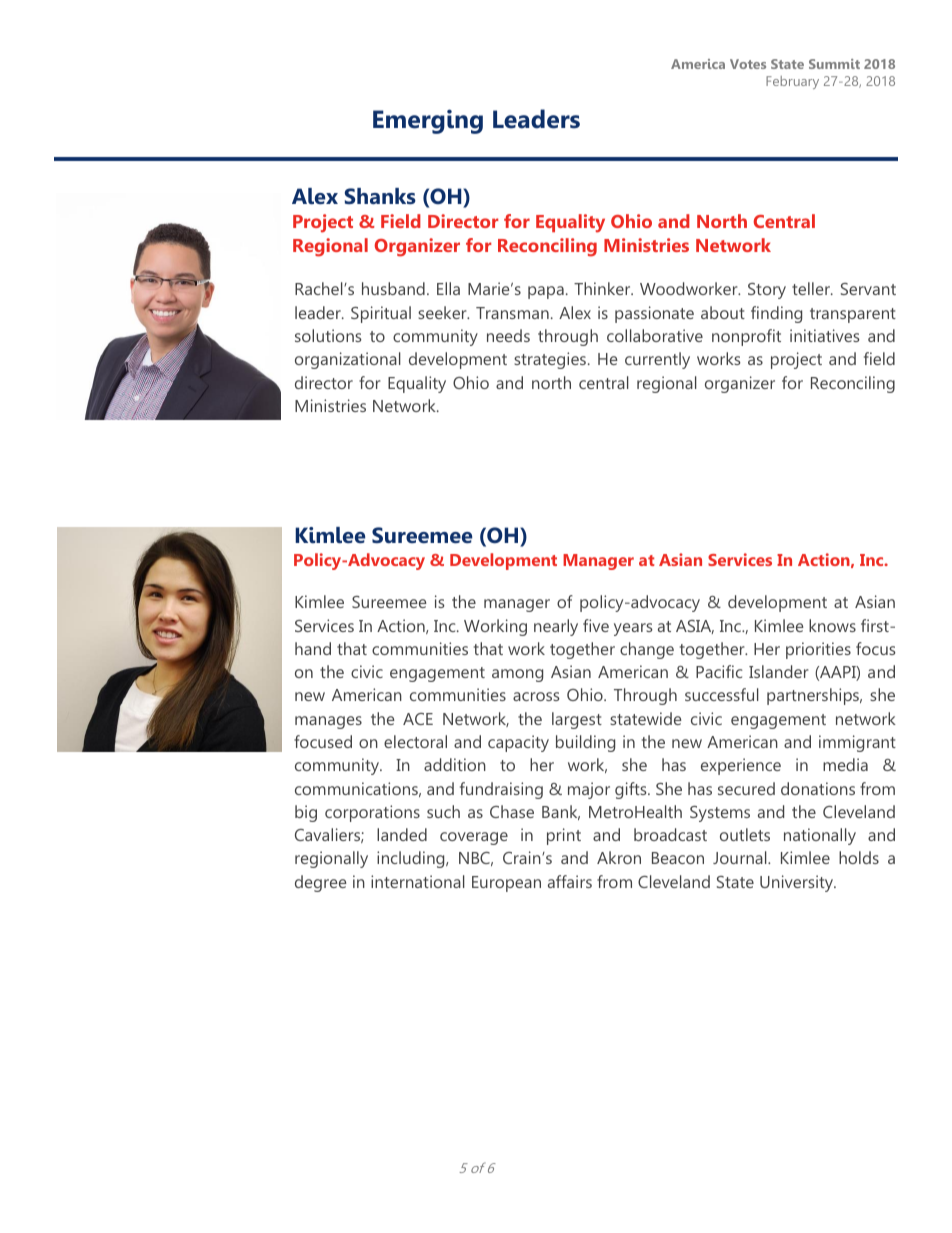 The height and width of the screenshot is (1233, 952). I want to click on strategies, so click(551, 360).
